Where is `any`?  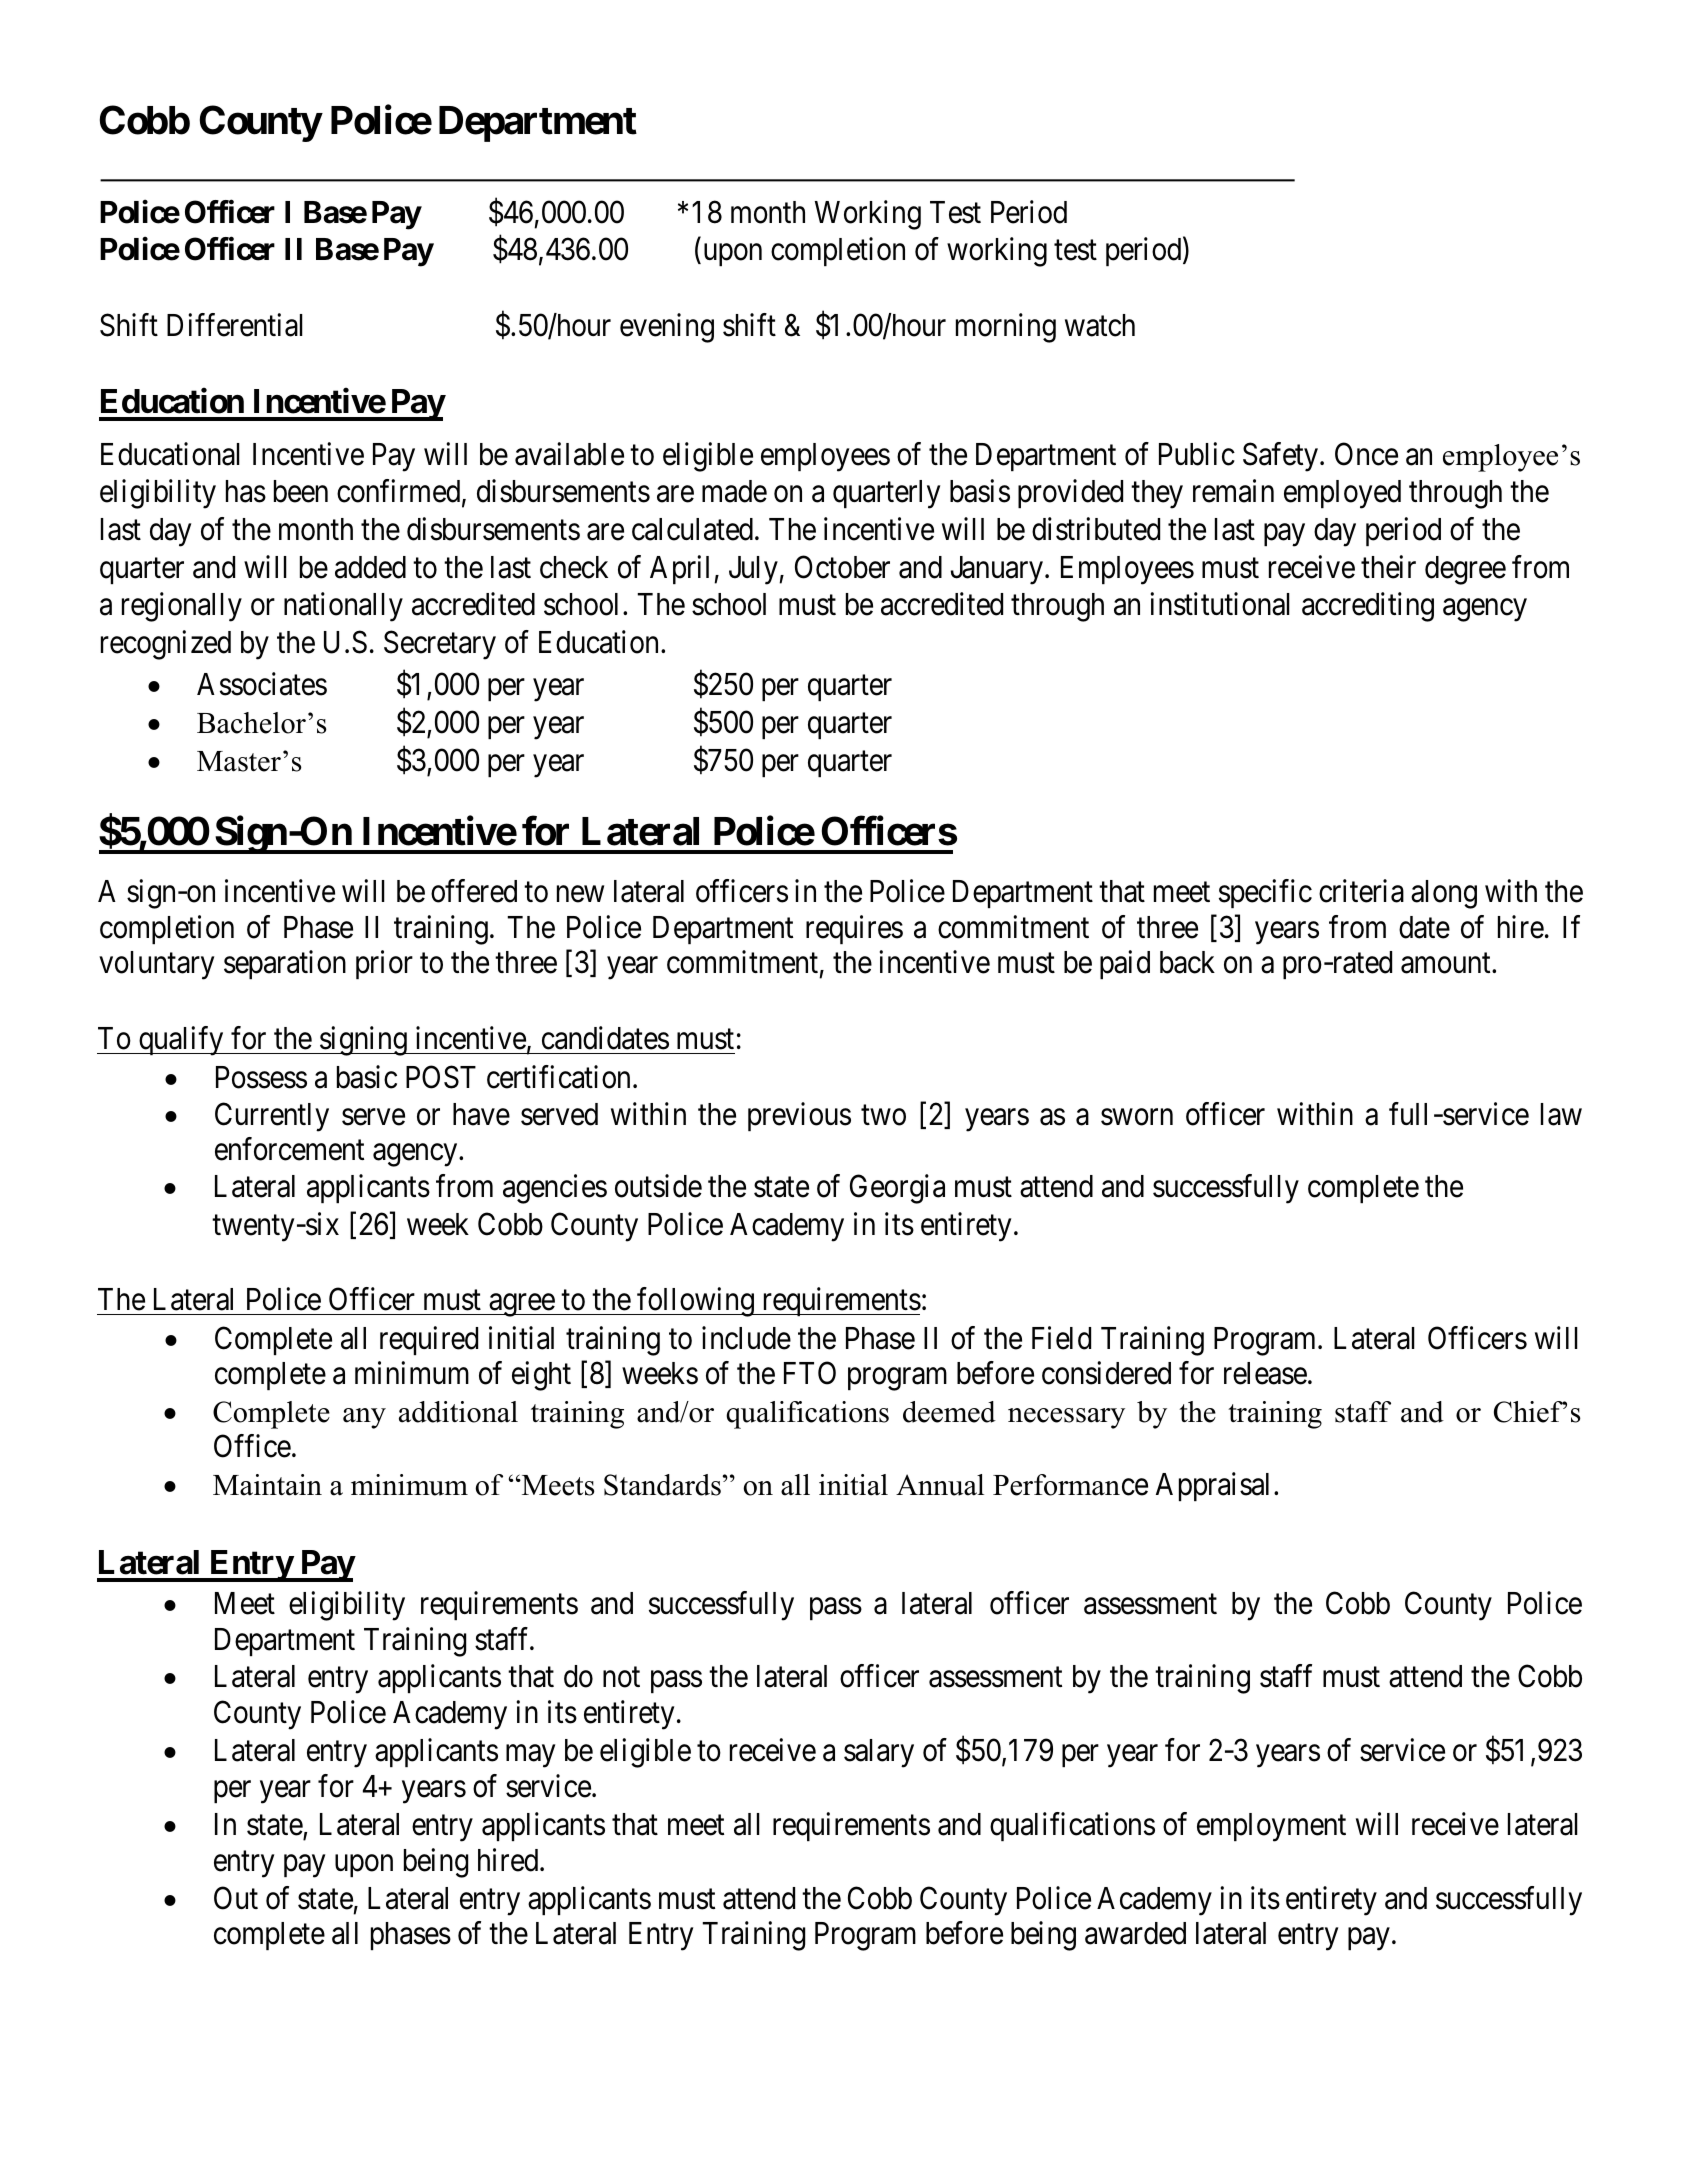 any is located at coordinates (364, 1418).
